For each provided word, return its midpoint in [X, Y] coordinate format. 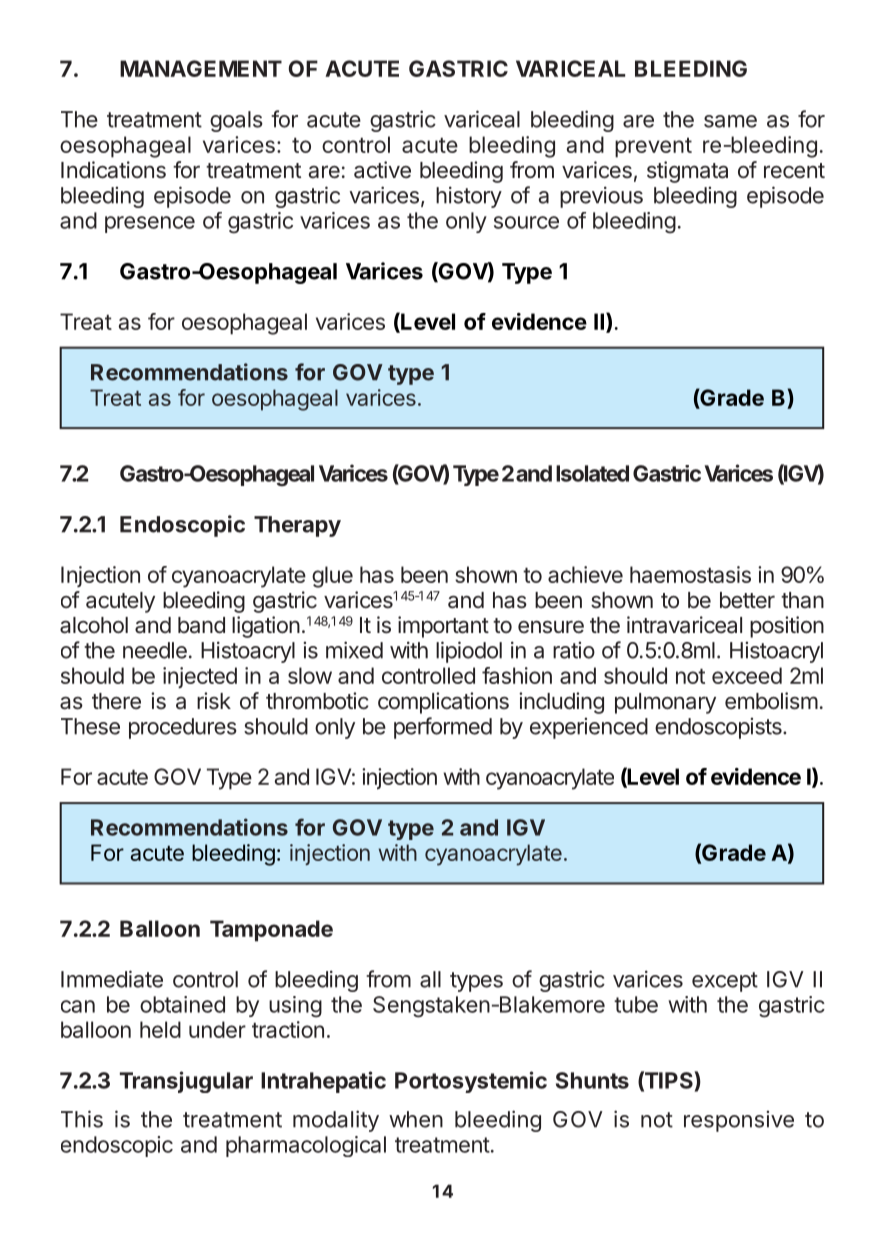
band [201, 625]
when [416, 1119]
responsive [739, 1121]
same [730, 121]
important [443, 627]
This [82, 1119]
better [747, 600]
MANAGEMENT [201, 68]
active [382, 170]
